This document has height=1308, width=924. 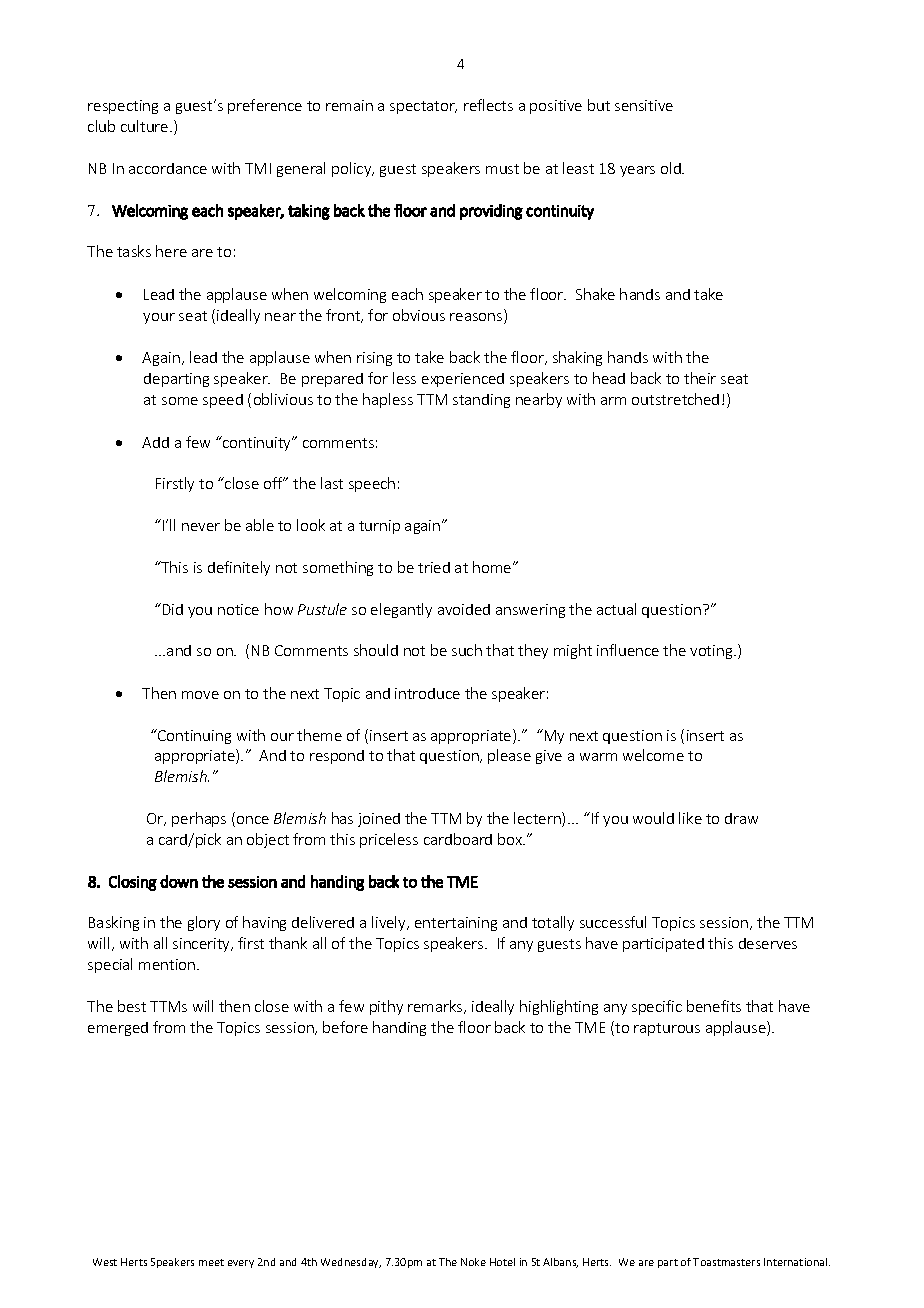 I want to click on old, so click(x=672, y=168).
